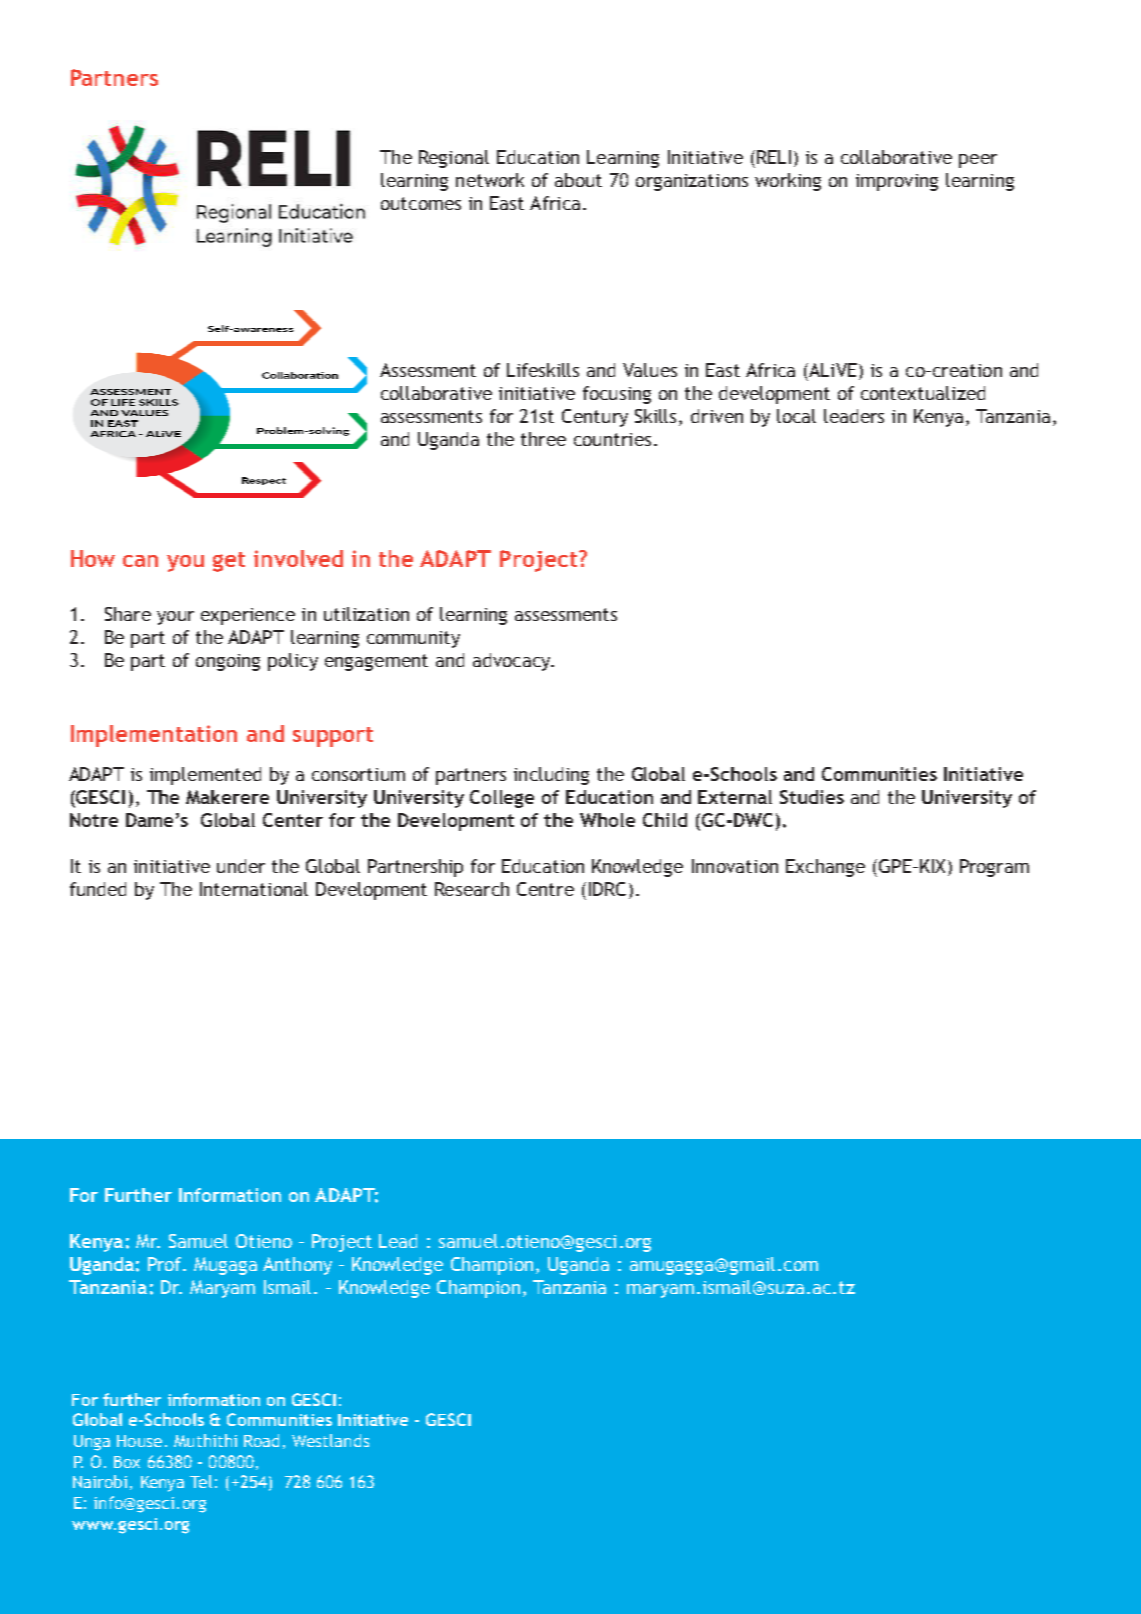 The width and height of the image is (1141, 1614). Describe the element at coordinates (812, 797) in the image. I see `Studies` at that location.
